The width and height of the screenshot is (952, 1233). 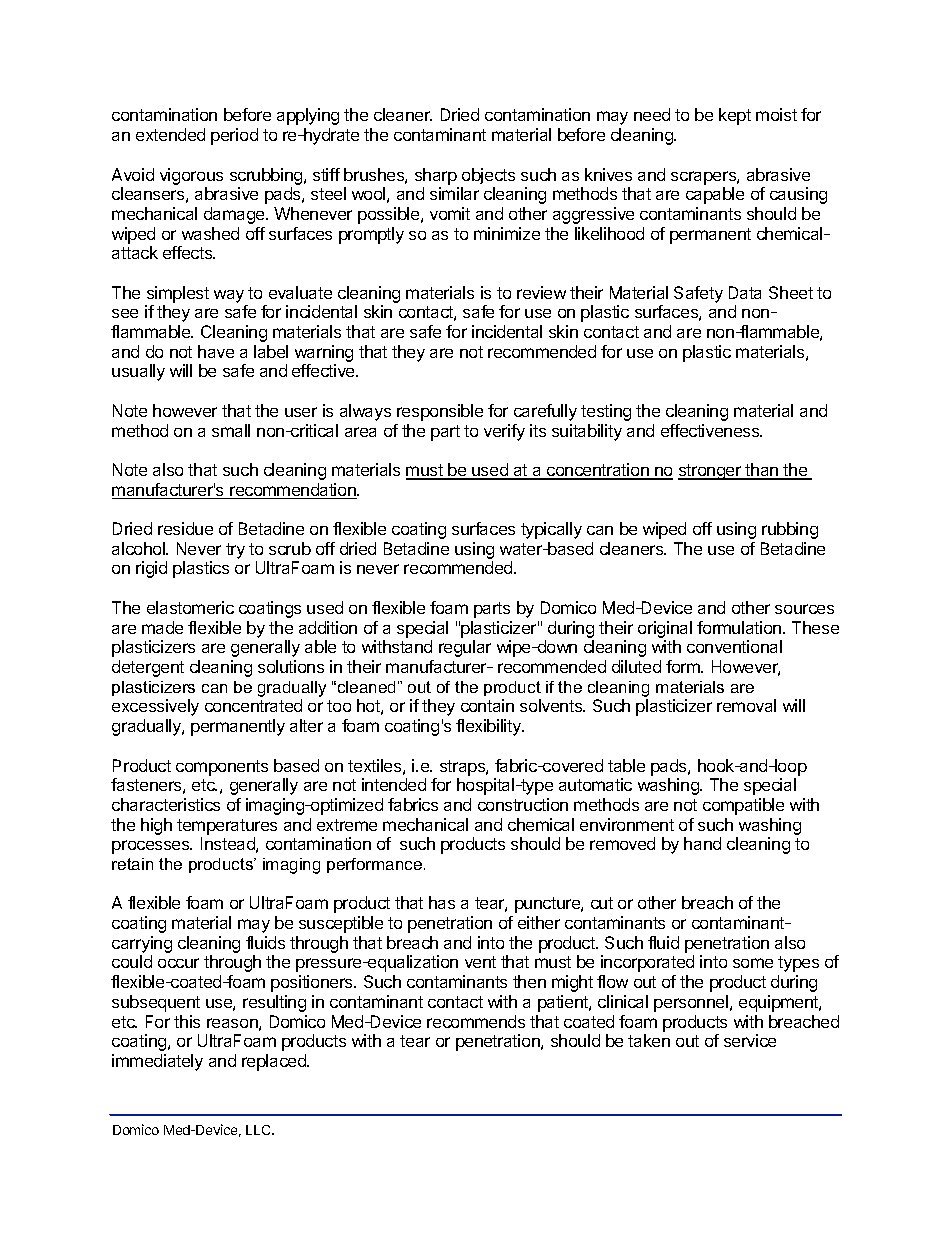 I want to click on stronger, so click(x=710, y=472).
